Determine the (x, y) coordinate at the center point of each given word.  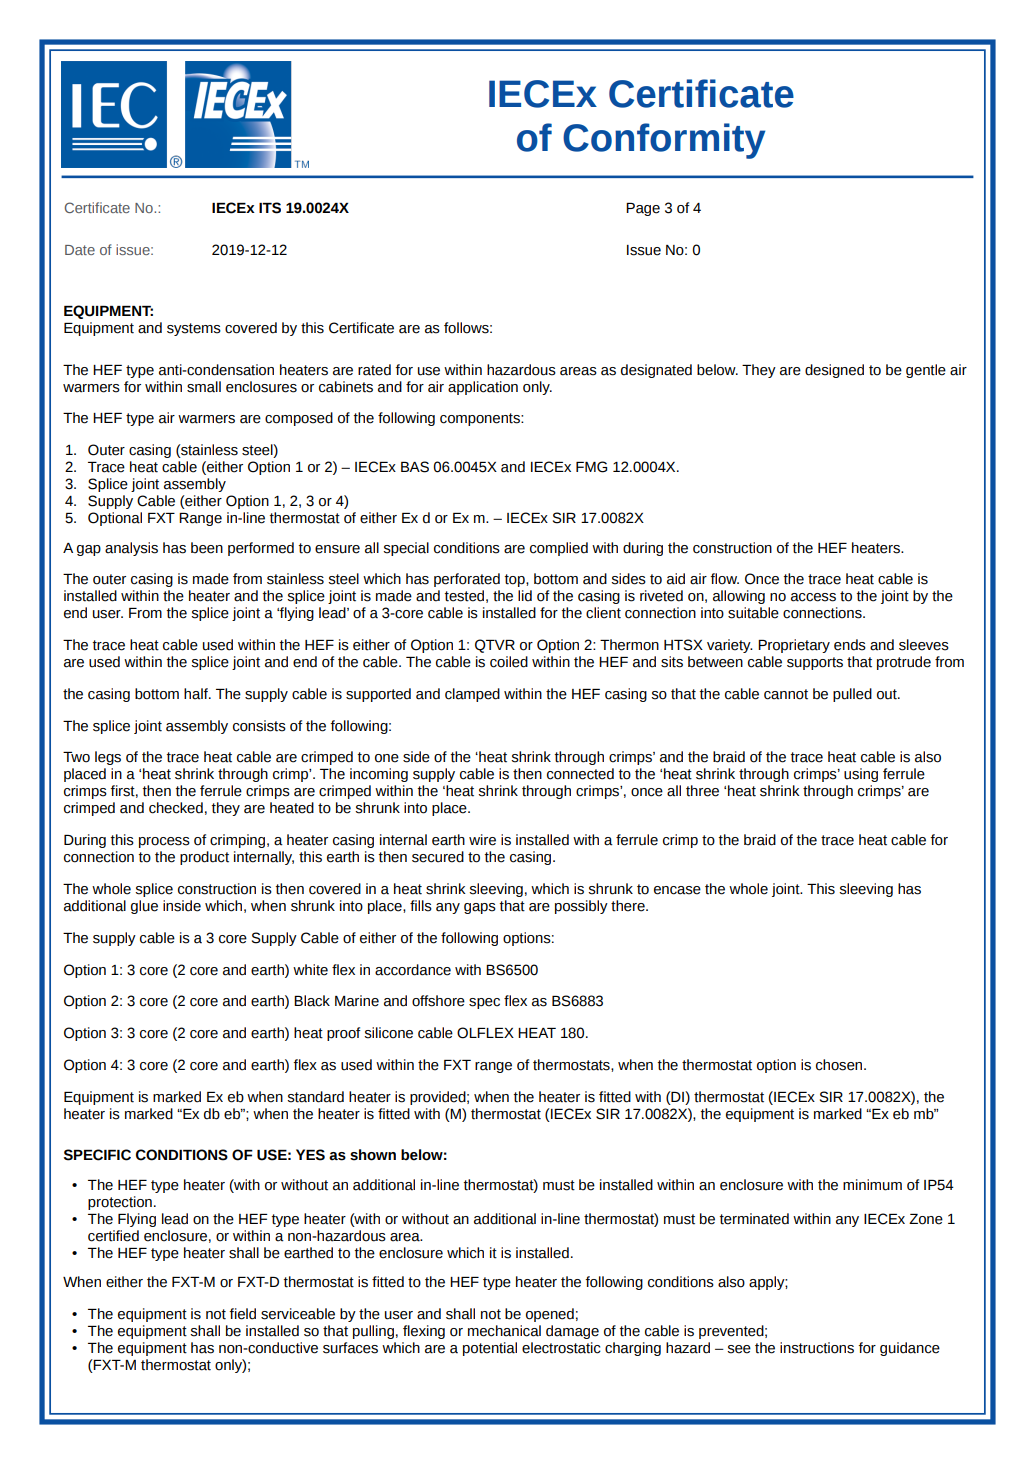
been (207, 548)
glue (144, 907)
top (516, 580)
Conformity (664, 141)
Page (643, 209)
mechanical (504, 1331)
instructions (817, 1348)
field (242, 1314)
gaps (480, 908)
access (813, 597)
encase (677, 890)
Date (80, 250)
